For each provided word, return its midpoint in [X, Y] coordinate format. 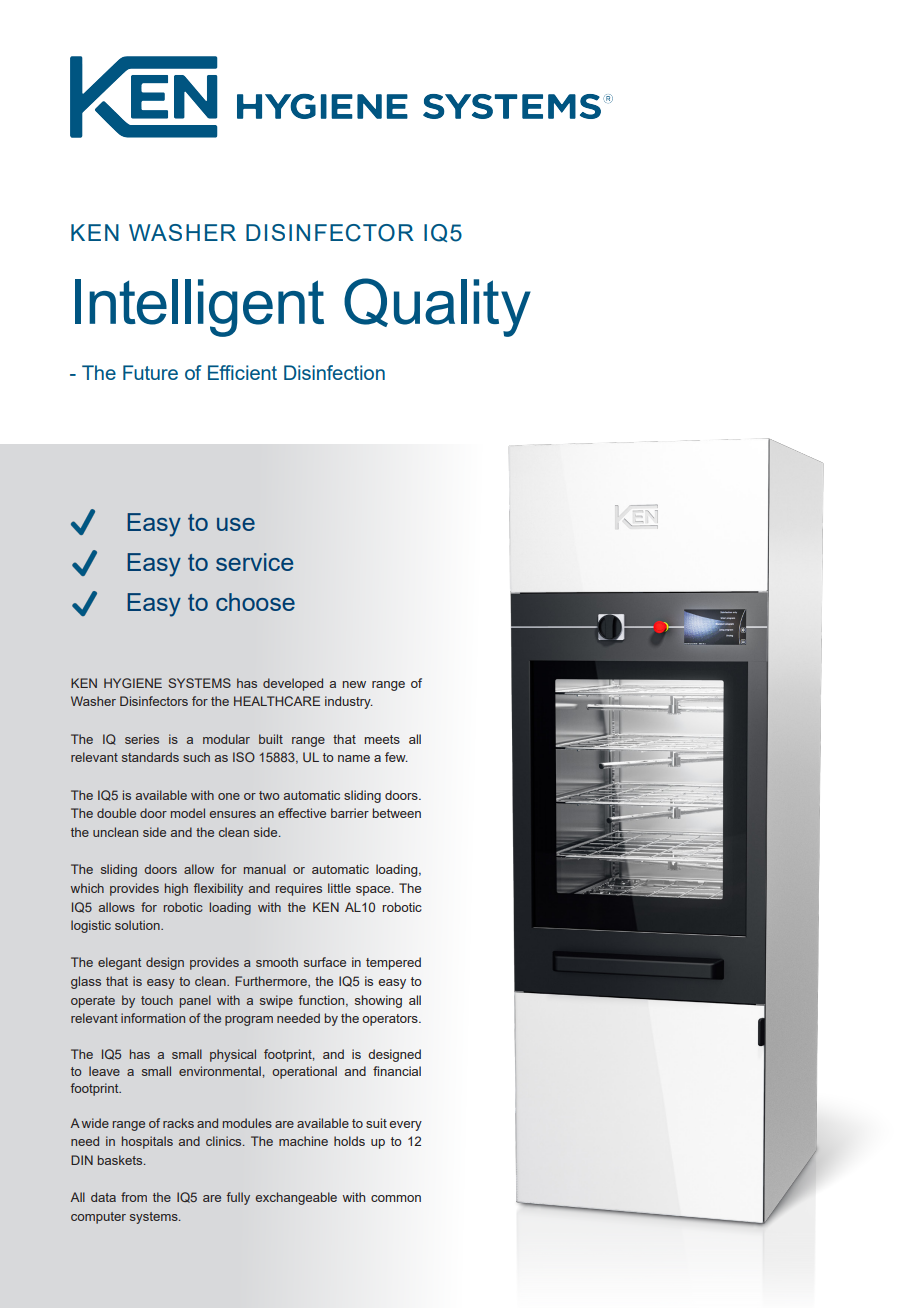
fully [238, 1198]
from [134, 1197]
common [396, 1198]
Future [150, 372]
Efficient [242, 372]
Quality [437, 307]
